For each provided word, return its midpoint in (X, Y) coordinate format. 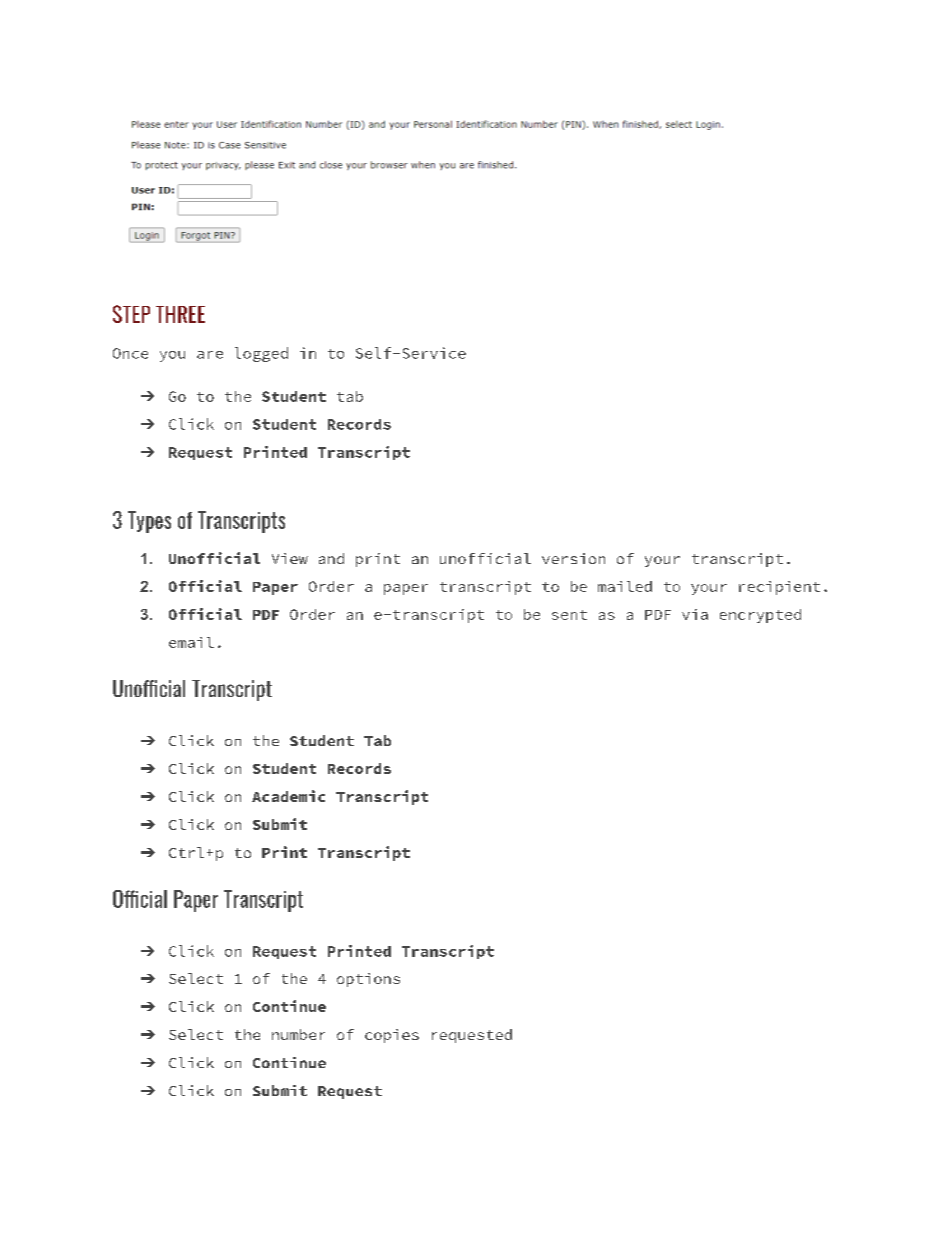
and (331, 558)
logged (261, 354)
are (210, 355)
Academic (288, 796)
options (368, 980)
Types (149, 522)
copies (392, 1036)
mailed (625, 586)
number (298, 1034)
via (695, 614)
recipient (779, 588)
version (573, 558)
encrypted (760, 616)
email (191, 642)
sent (569, 615)
